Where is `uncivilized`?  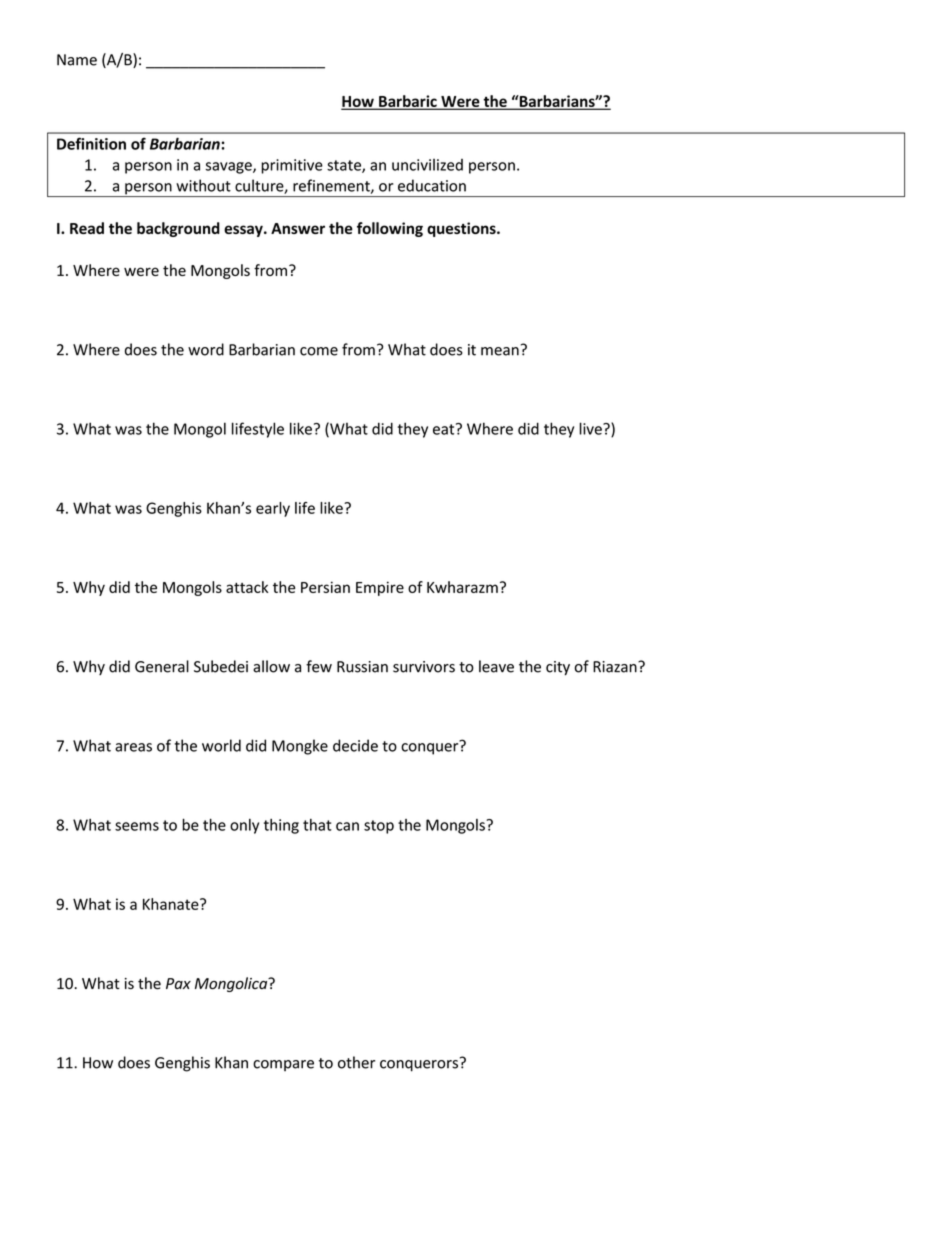
uncivilized is located at coordinates (427, 165).
